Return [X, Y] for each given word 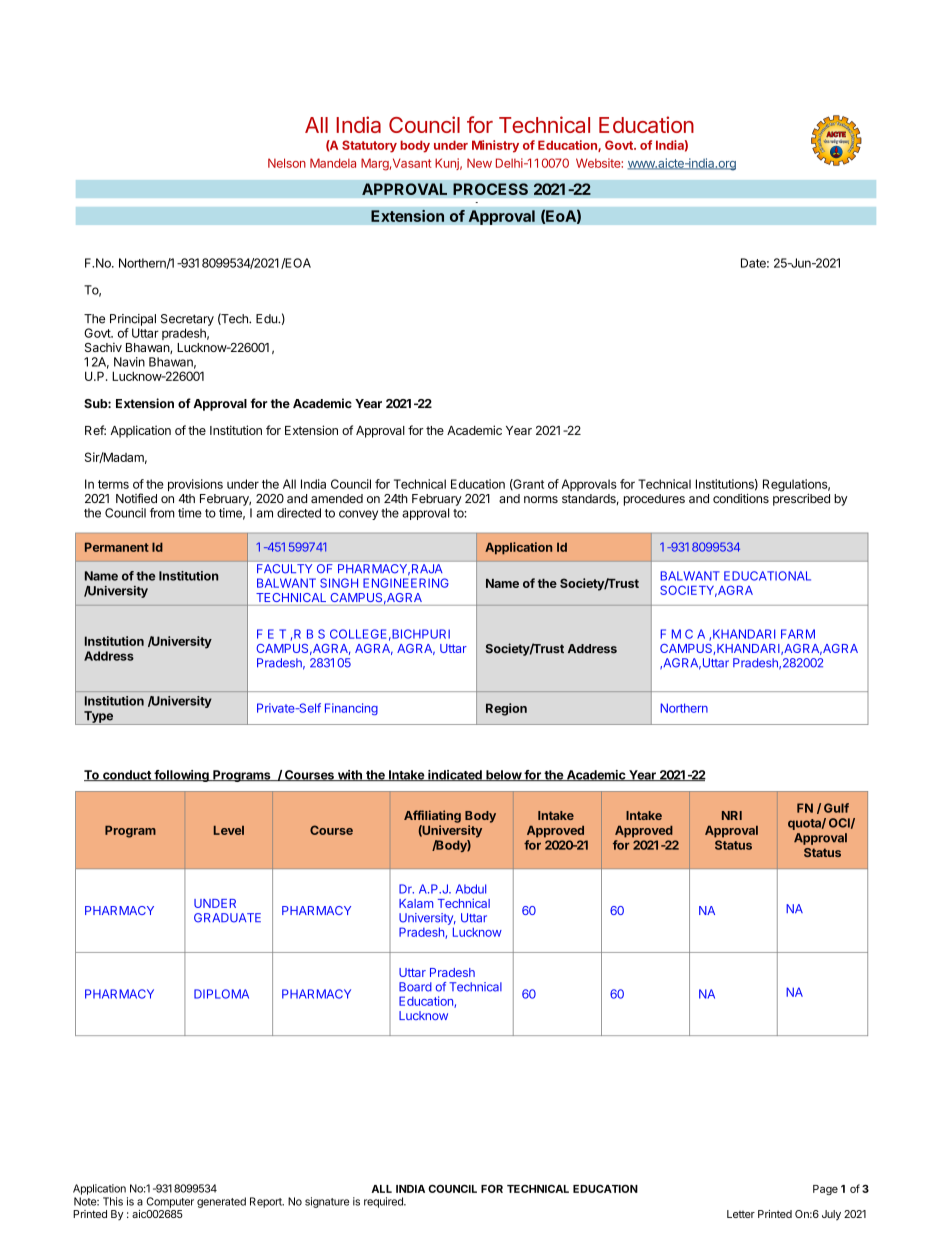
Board [415, 987]
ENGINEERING [406, 583]
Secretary [187, 320]
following [181, 776]
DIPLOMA [221, 994]
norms [541, 499]
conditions [741, 498]
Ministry [495, 146]
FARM [798, 634]
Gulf [836, 808]
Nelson [287, 163]
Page [825, 1190]
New [479, 163]
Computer [170, 1202]
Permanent [117, 547]
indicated [455, 775]
